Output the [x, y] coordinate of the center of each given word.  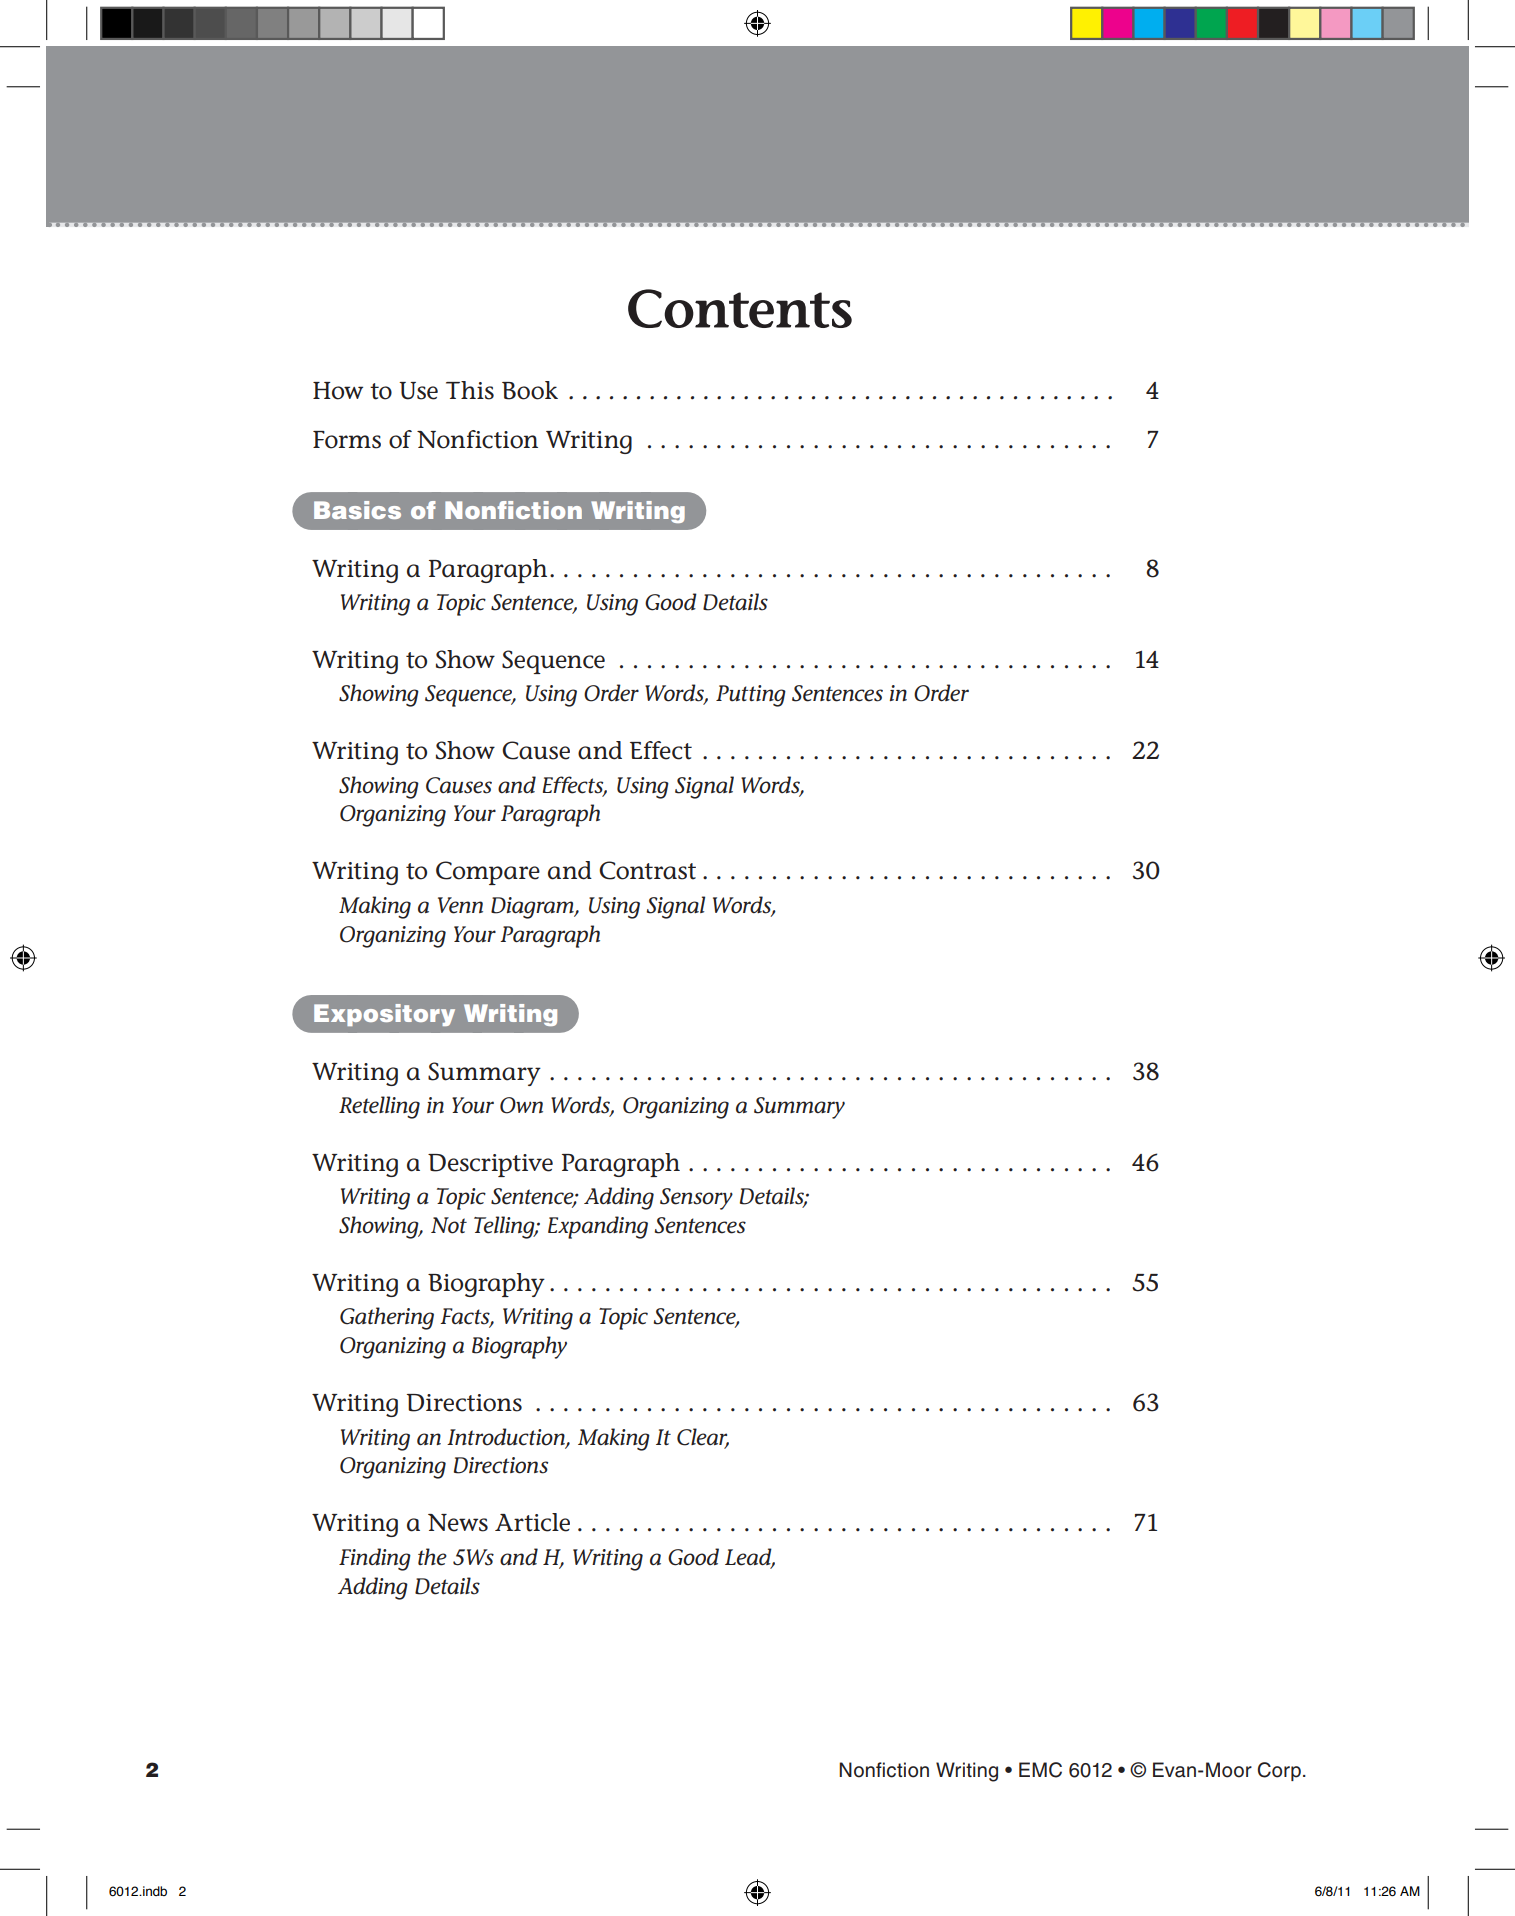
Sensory [696, 1199]
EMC [1040, 1770]
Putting [751, 696]
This [470, 390]
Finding [375, 1559]
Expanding [598, 1227]
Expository [384, 1015]
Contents [740, 308]
